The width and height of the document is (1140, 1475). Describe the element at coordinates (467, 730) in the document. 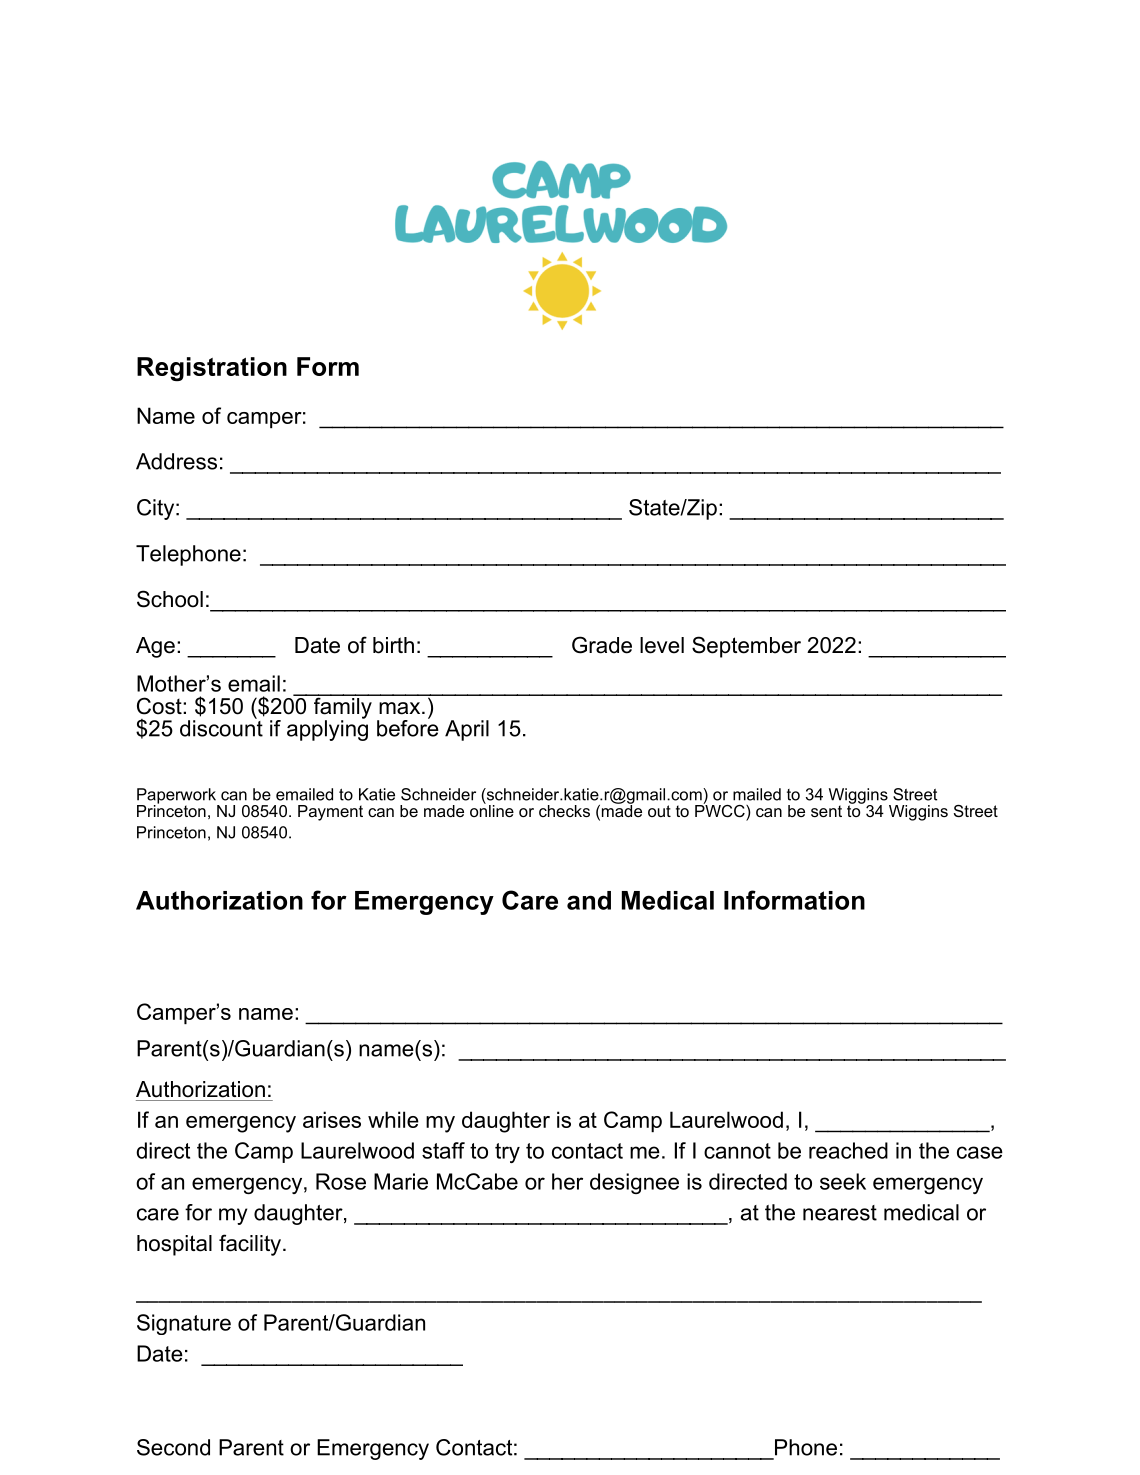

I see `April` at that location.
